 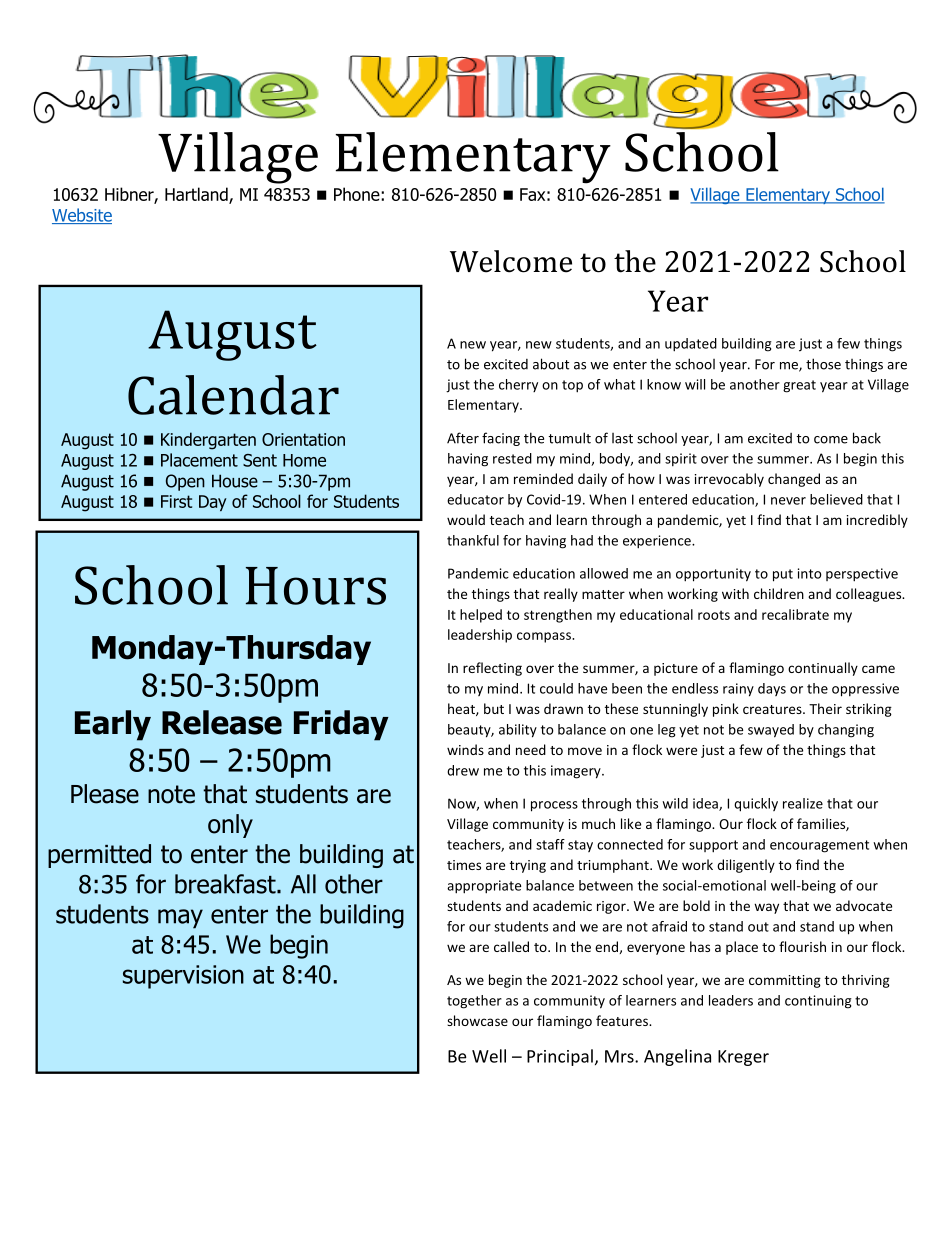 I want to click on never, so click(x=788, y=501).
